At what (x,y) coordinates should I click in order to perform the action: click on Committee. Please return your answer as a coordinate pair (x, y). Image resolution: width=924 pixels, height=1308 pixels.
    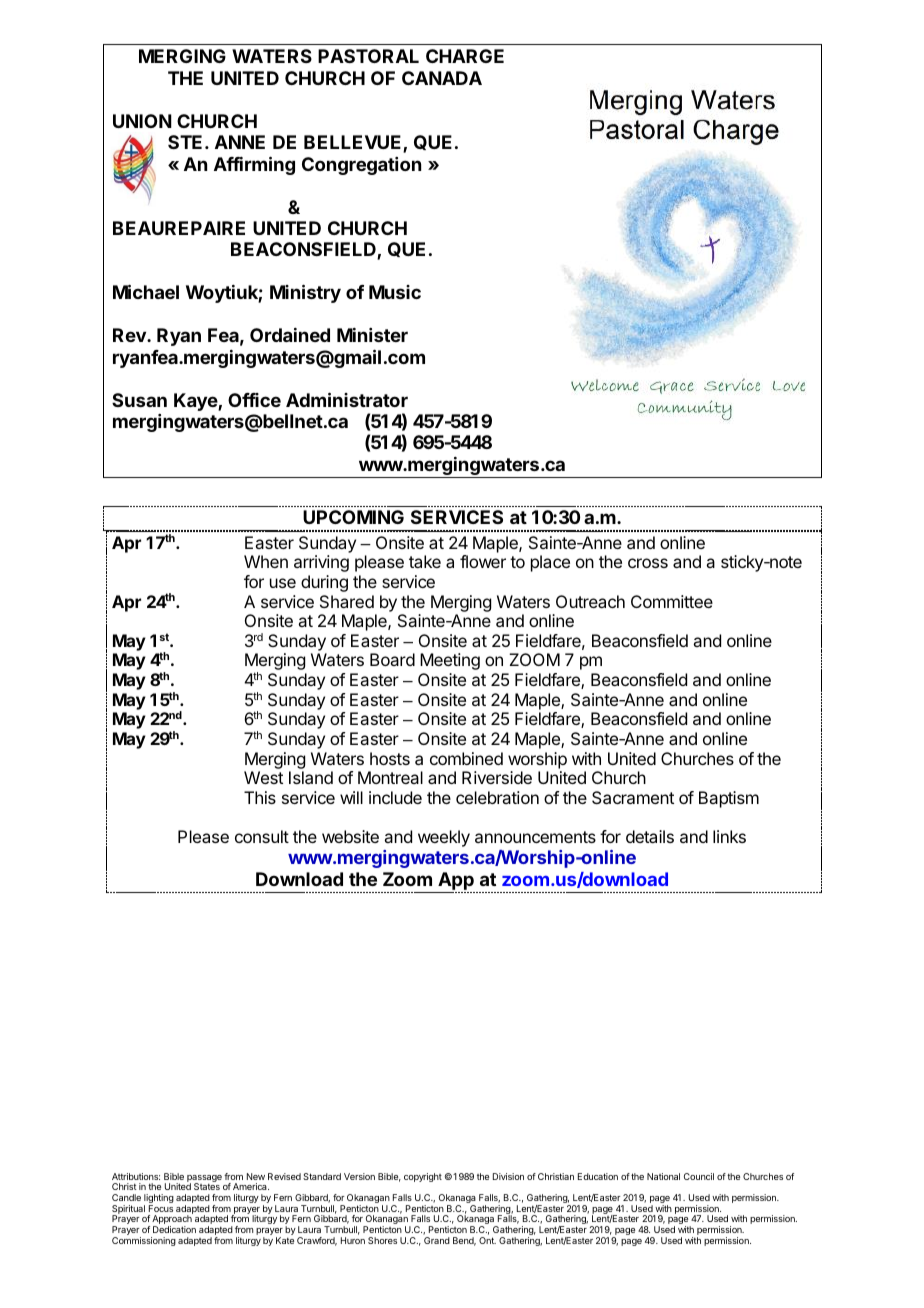
    Looking at the image, I should click on (672, 601).
